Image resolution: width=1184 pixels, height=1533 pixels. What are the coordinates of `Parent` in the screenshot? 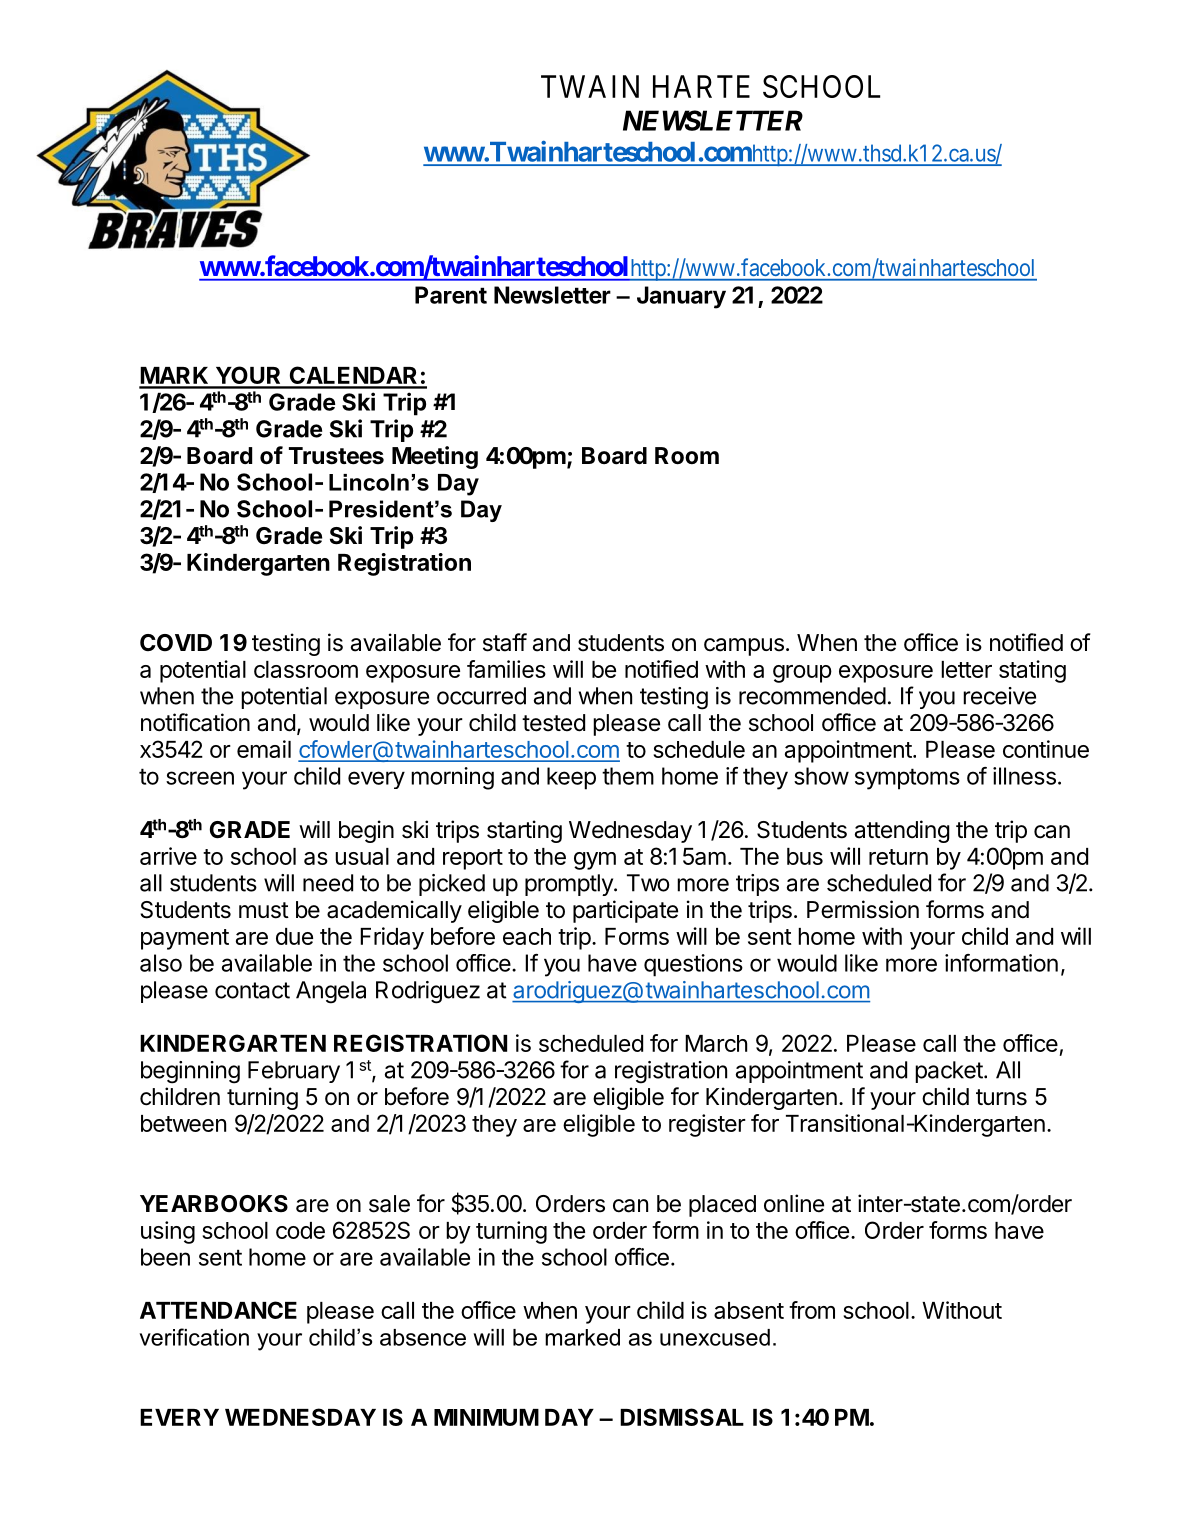 It's located at (451, 295).
